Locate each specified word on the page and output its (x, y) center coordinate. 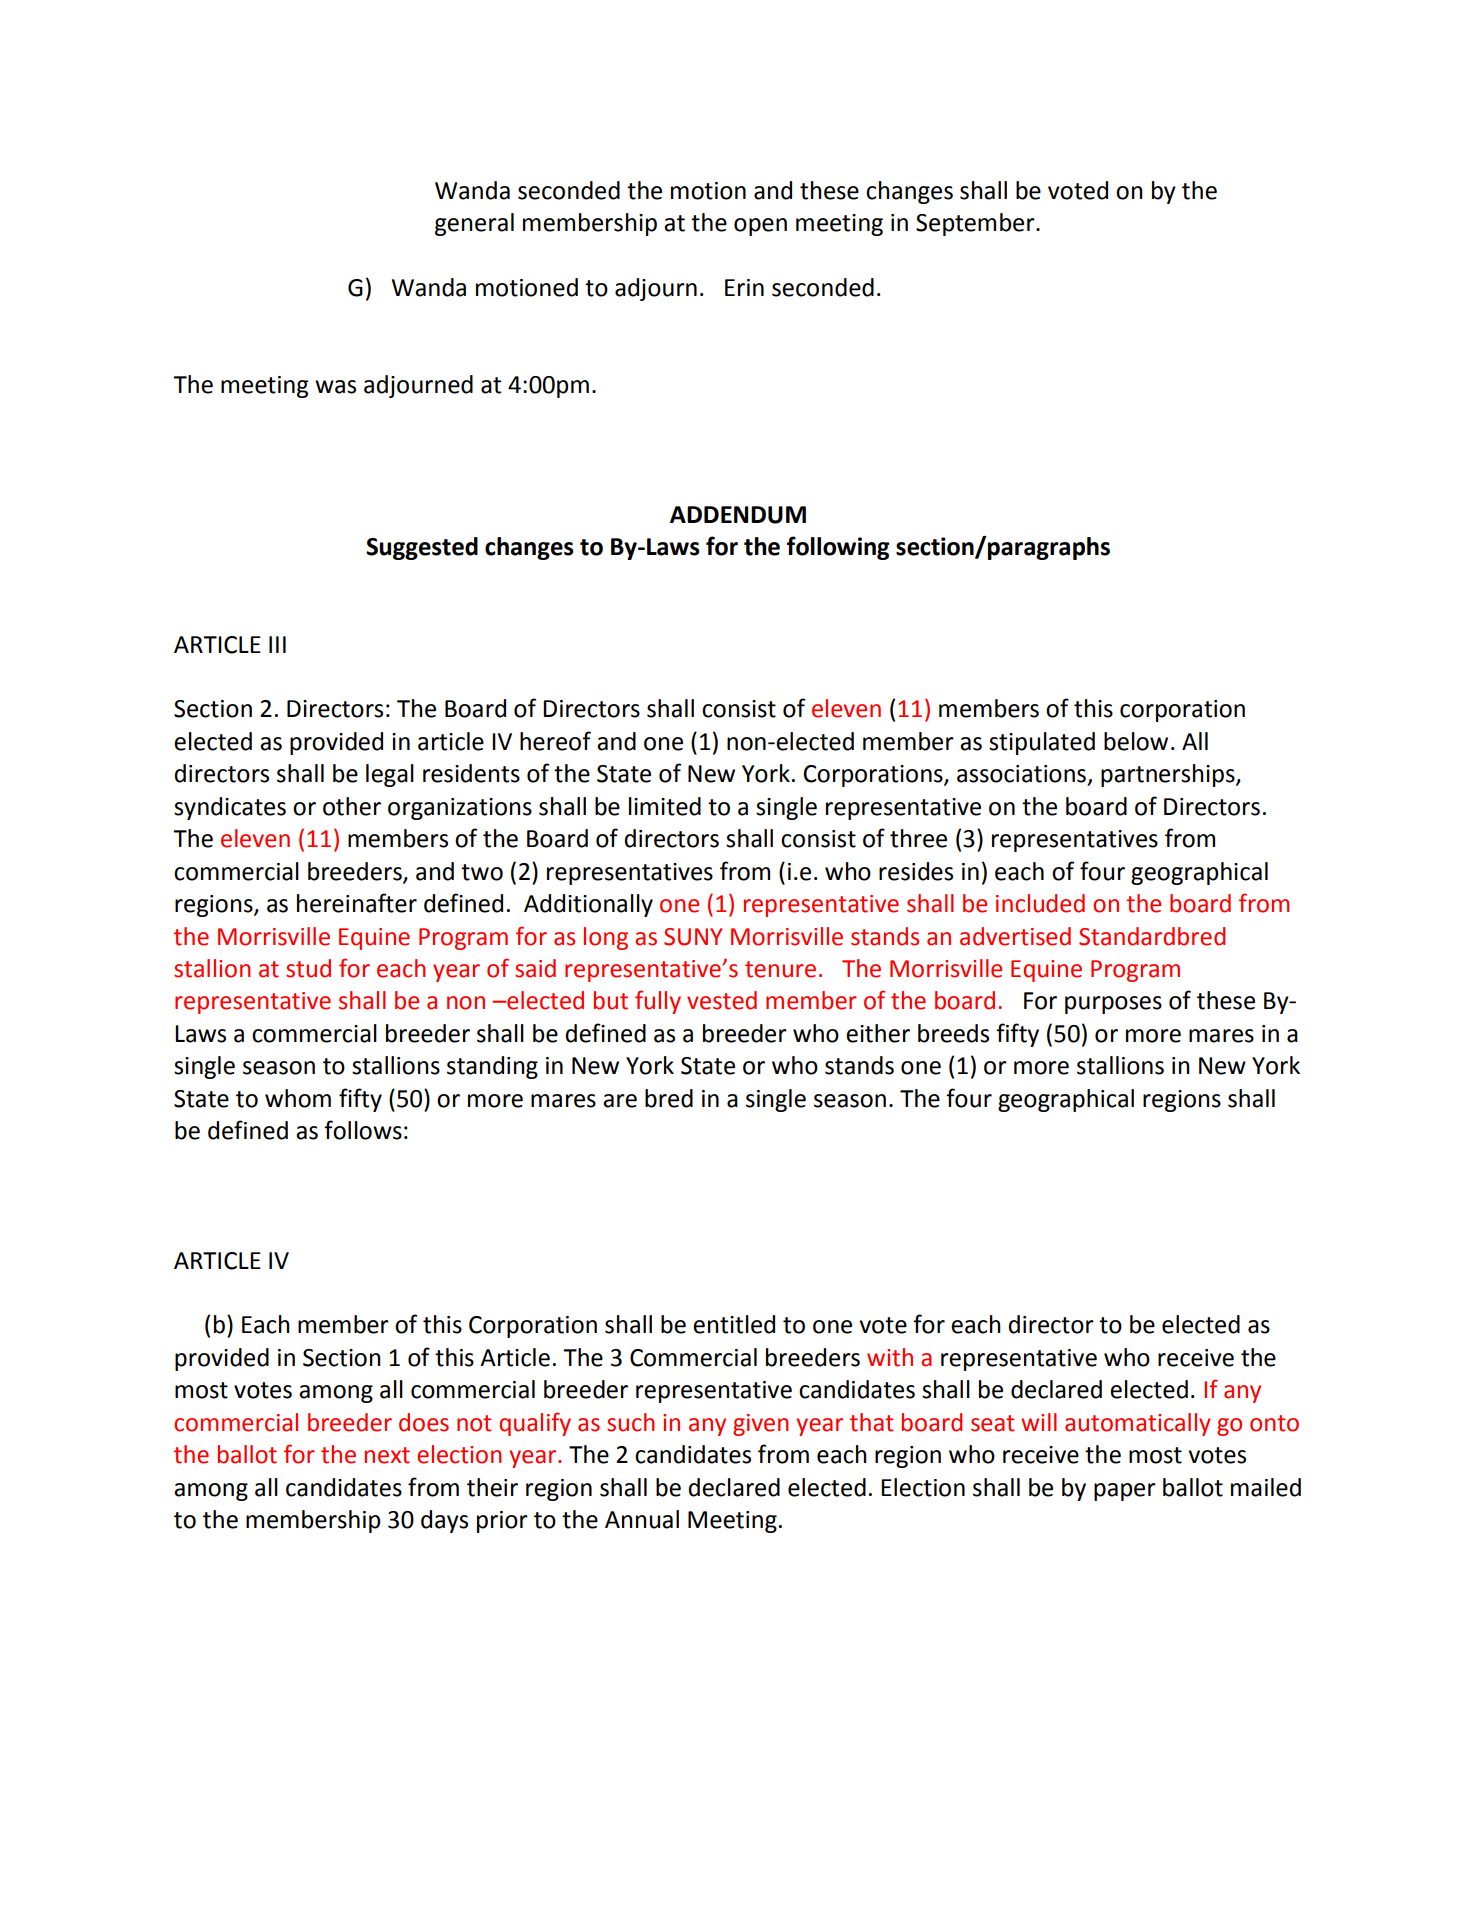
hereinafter (357, 903)
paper (1125, 1492)
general (474, 224)
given (761, 1425)
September (976, 224)
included (1040, 903)
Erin (744, 287)
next (387, 1455)
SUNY (693, 937)
